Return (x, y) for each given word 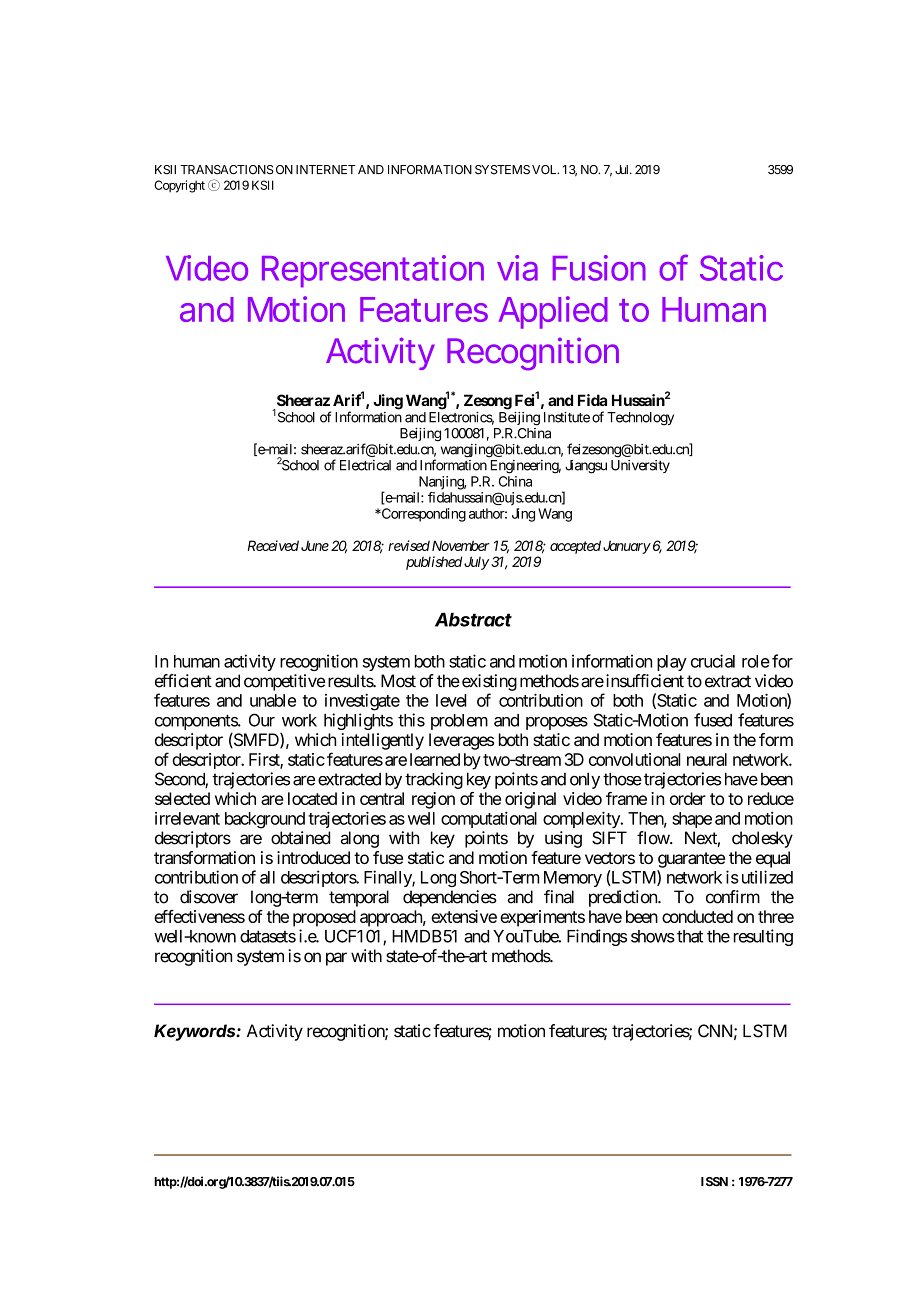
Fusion (599, 268)
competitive (284, 682)
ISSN (714, 1182)
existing (488, 682)
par (336, 959)
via (517, 268)
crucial (713, 661)
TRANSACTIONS (227, 170)
